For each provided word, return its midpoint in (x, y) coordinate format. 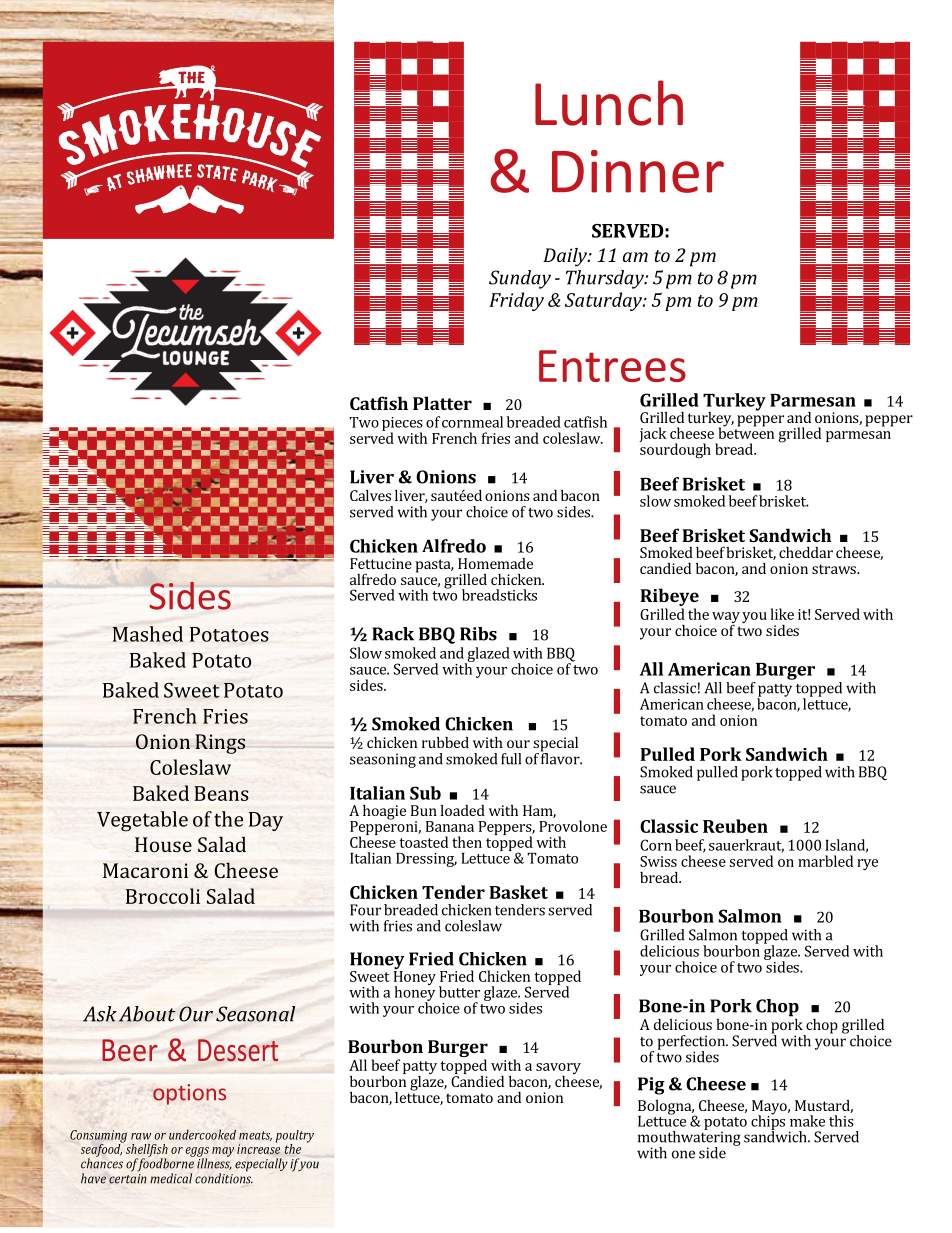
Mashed (148, 634)
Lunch (609, 103)
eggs (197, 1153)
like (782, 614)
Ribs (478, 634)
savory (558, 1070)
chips (768, 1122)
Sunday (520, 279)
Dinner (638, 171)
